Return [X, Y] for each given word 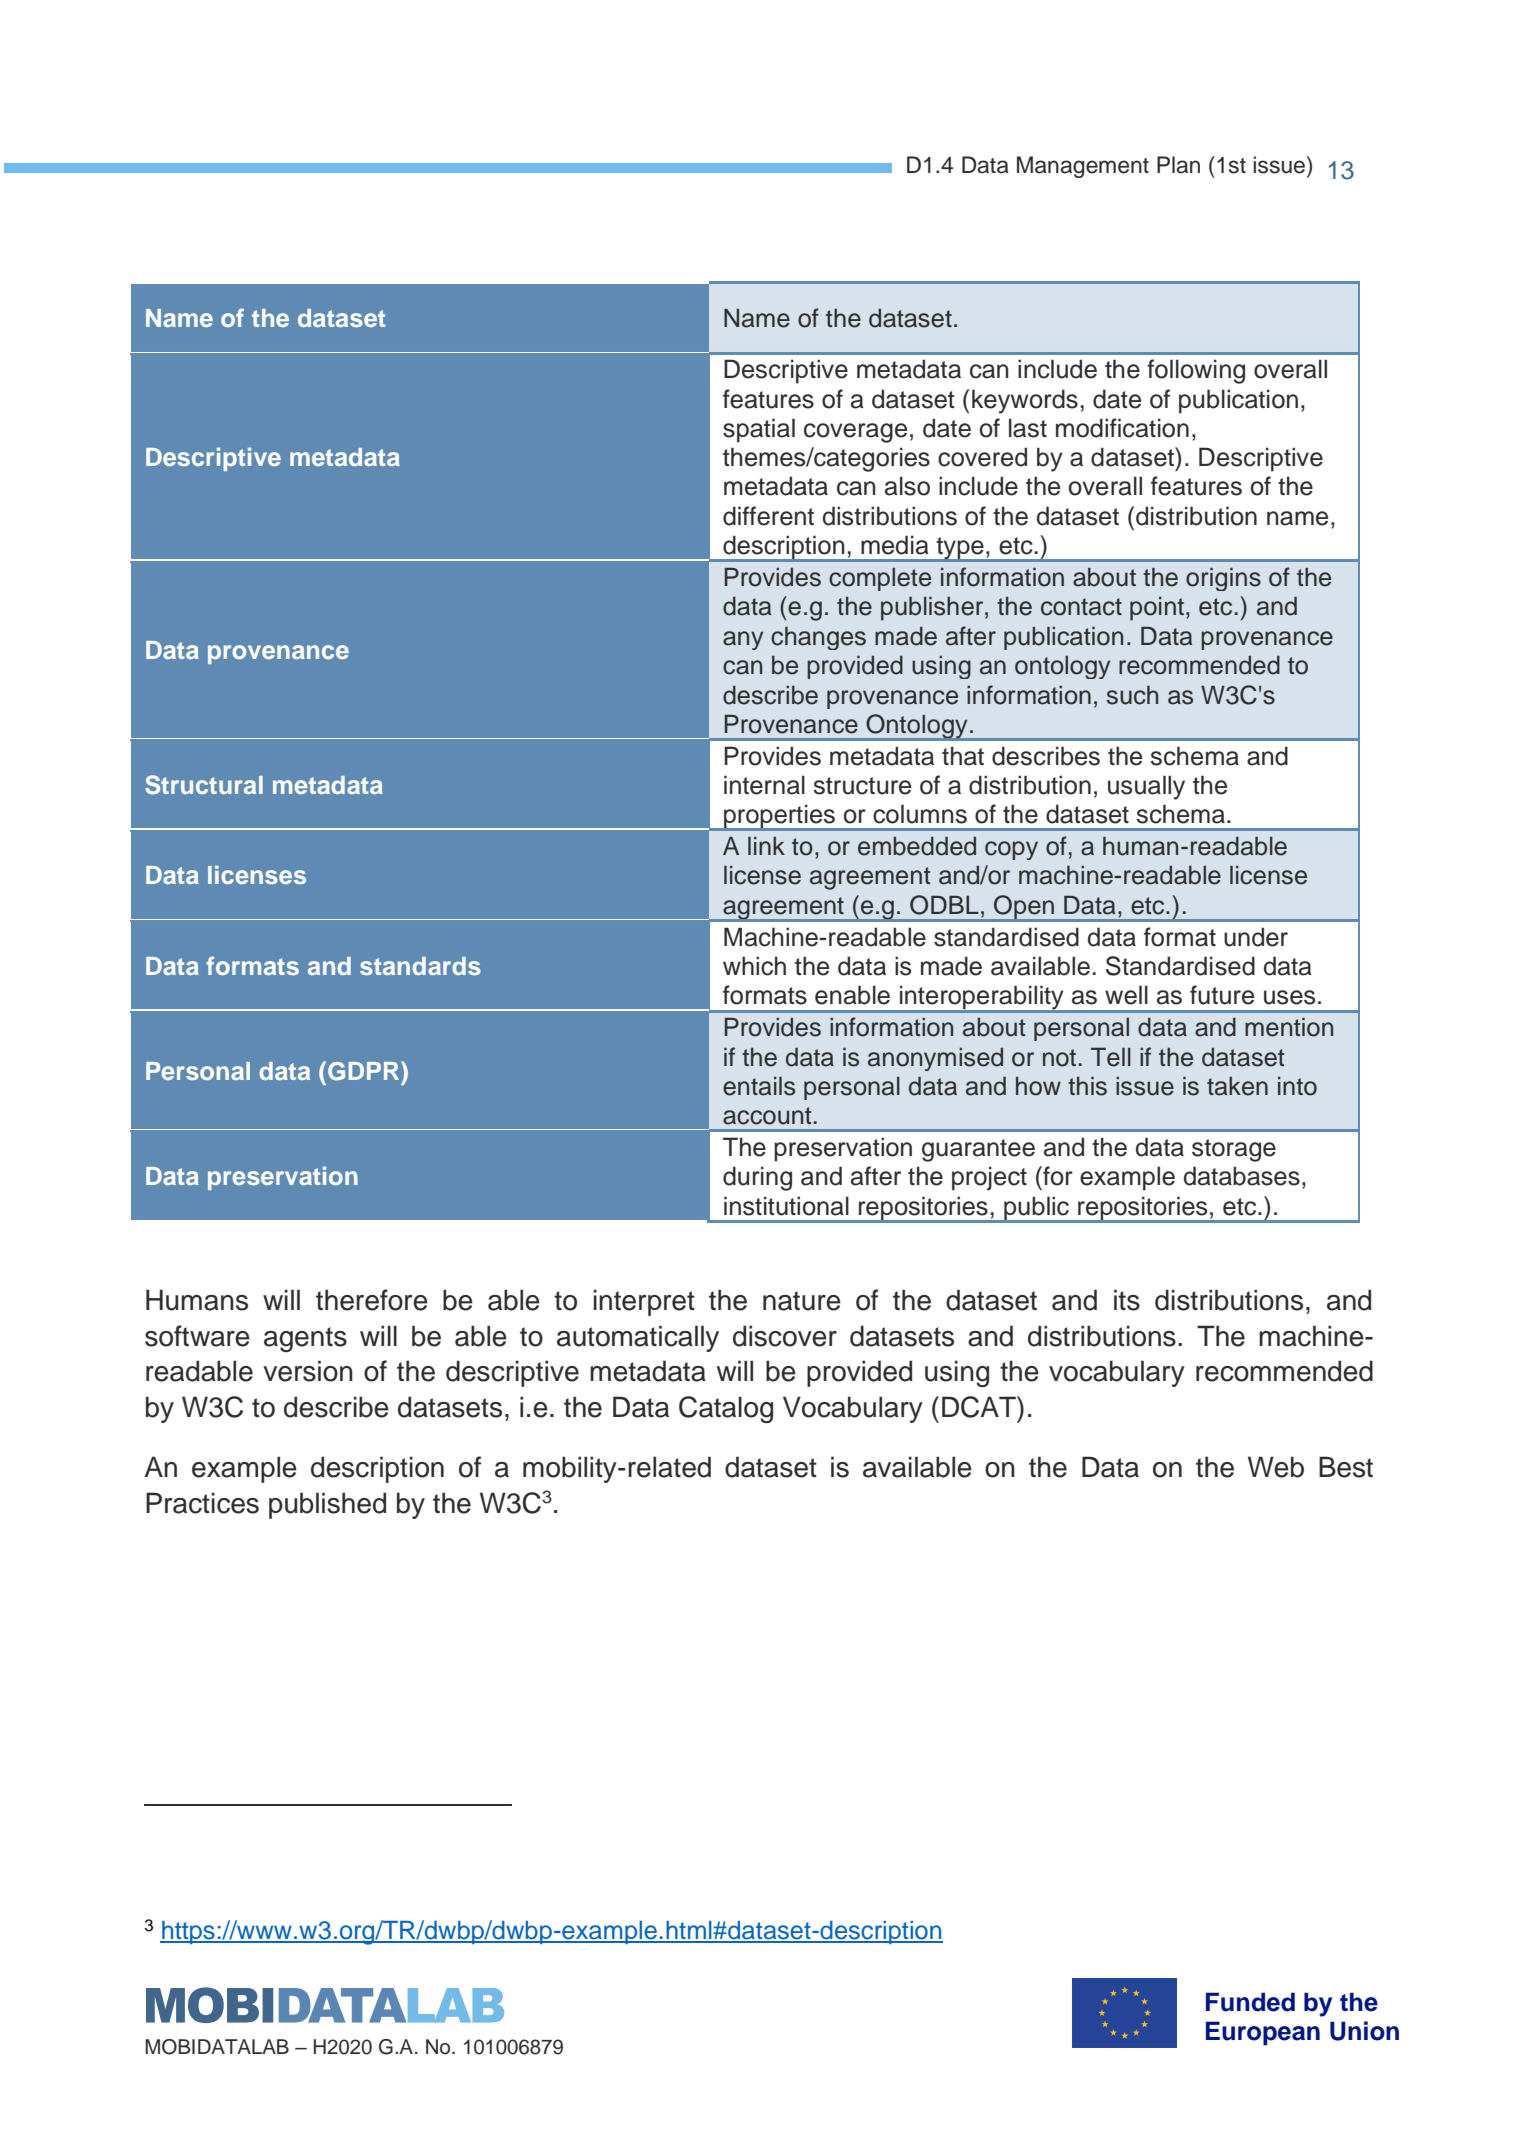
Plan [1178, 165]
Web [1276, 1467]
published [327, 1505]
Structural [204, 785]
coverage [855, 433]
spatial [759, 430]
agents [305, 1339]
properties [780, 818]
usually [1146, 787]
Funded [1250, 2002]
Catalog [726, 1409]
